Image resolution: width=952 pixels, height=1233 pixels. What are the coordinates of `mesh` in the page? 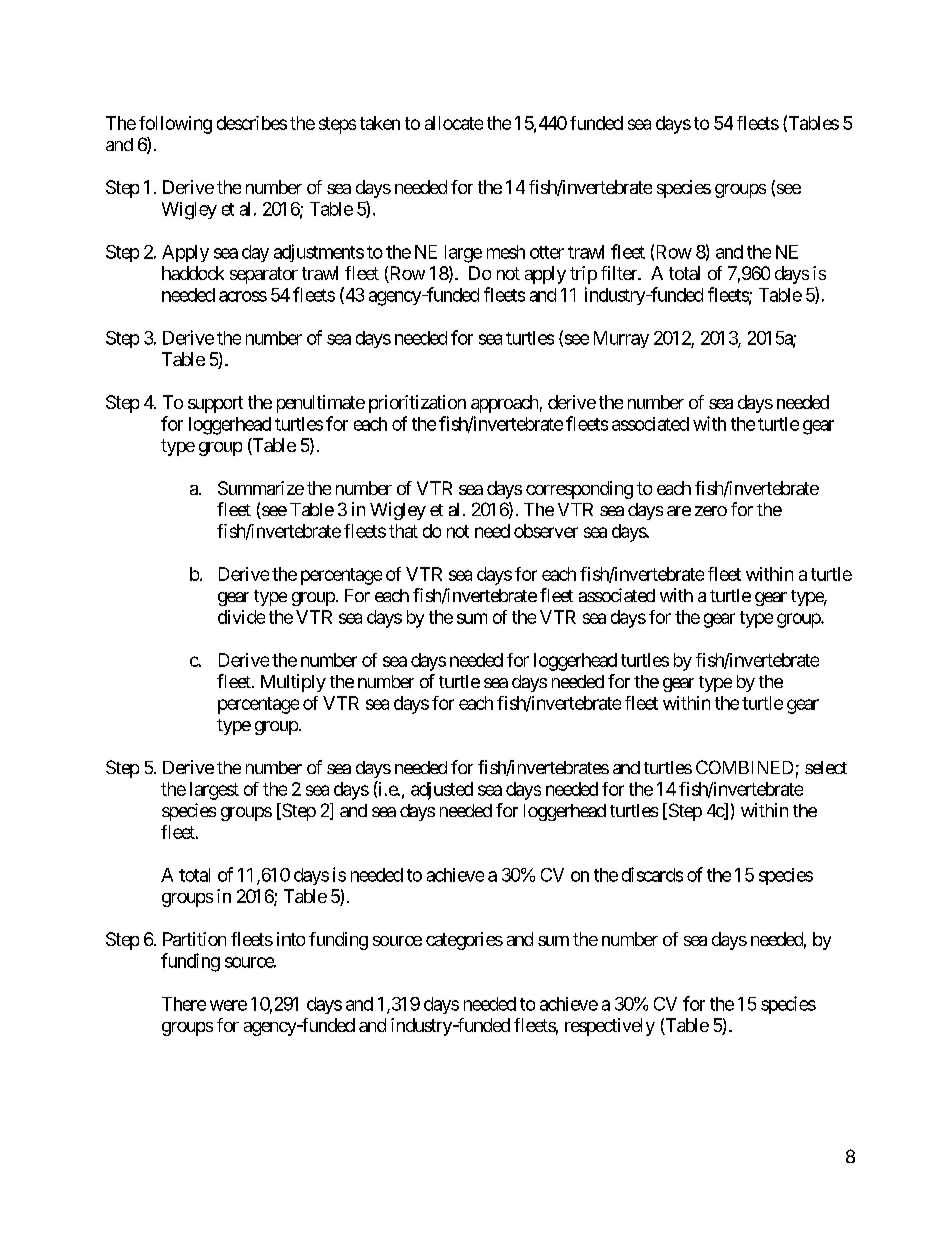 It's located at (506, 252).
